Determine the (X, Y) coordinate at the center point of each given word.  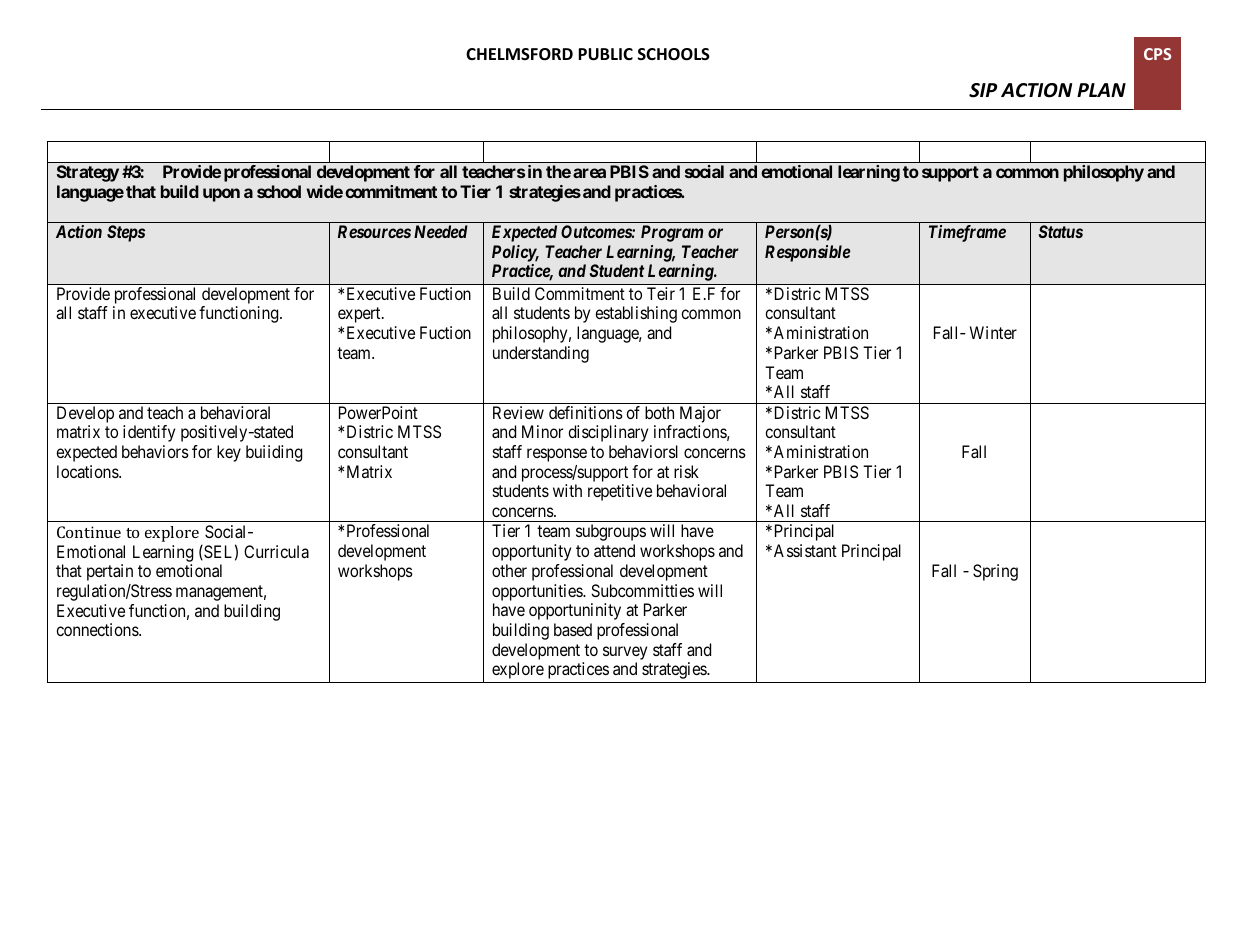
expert (360, 315)
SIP (983, 90)
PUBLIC (605, 54)
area (589, 173)
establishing (636, 314)
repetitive (620, 492)
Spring (995, 572)
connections (98, 629)
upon (221, 195)
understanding (541, 354)
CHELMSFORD (519, 54)
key (229, 453)
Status (1061, 231)
